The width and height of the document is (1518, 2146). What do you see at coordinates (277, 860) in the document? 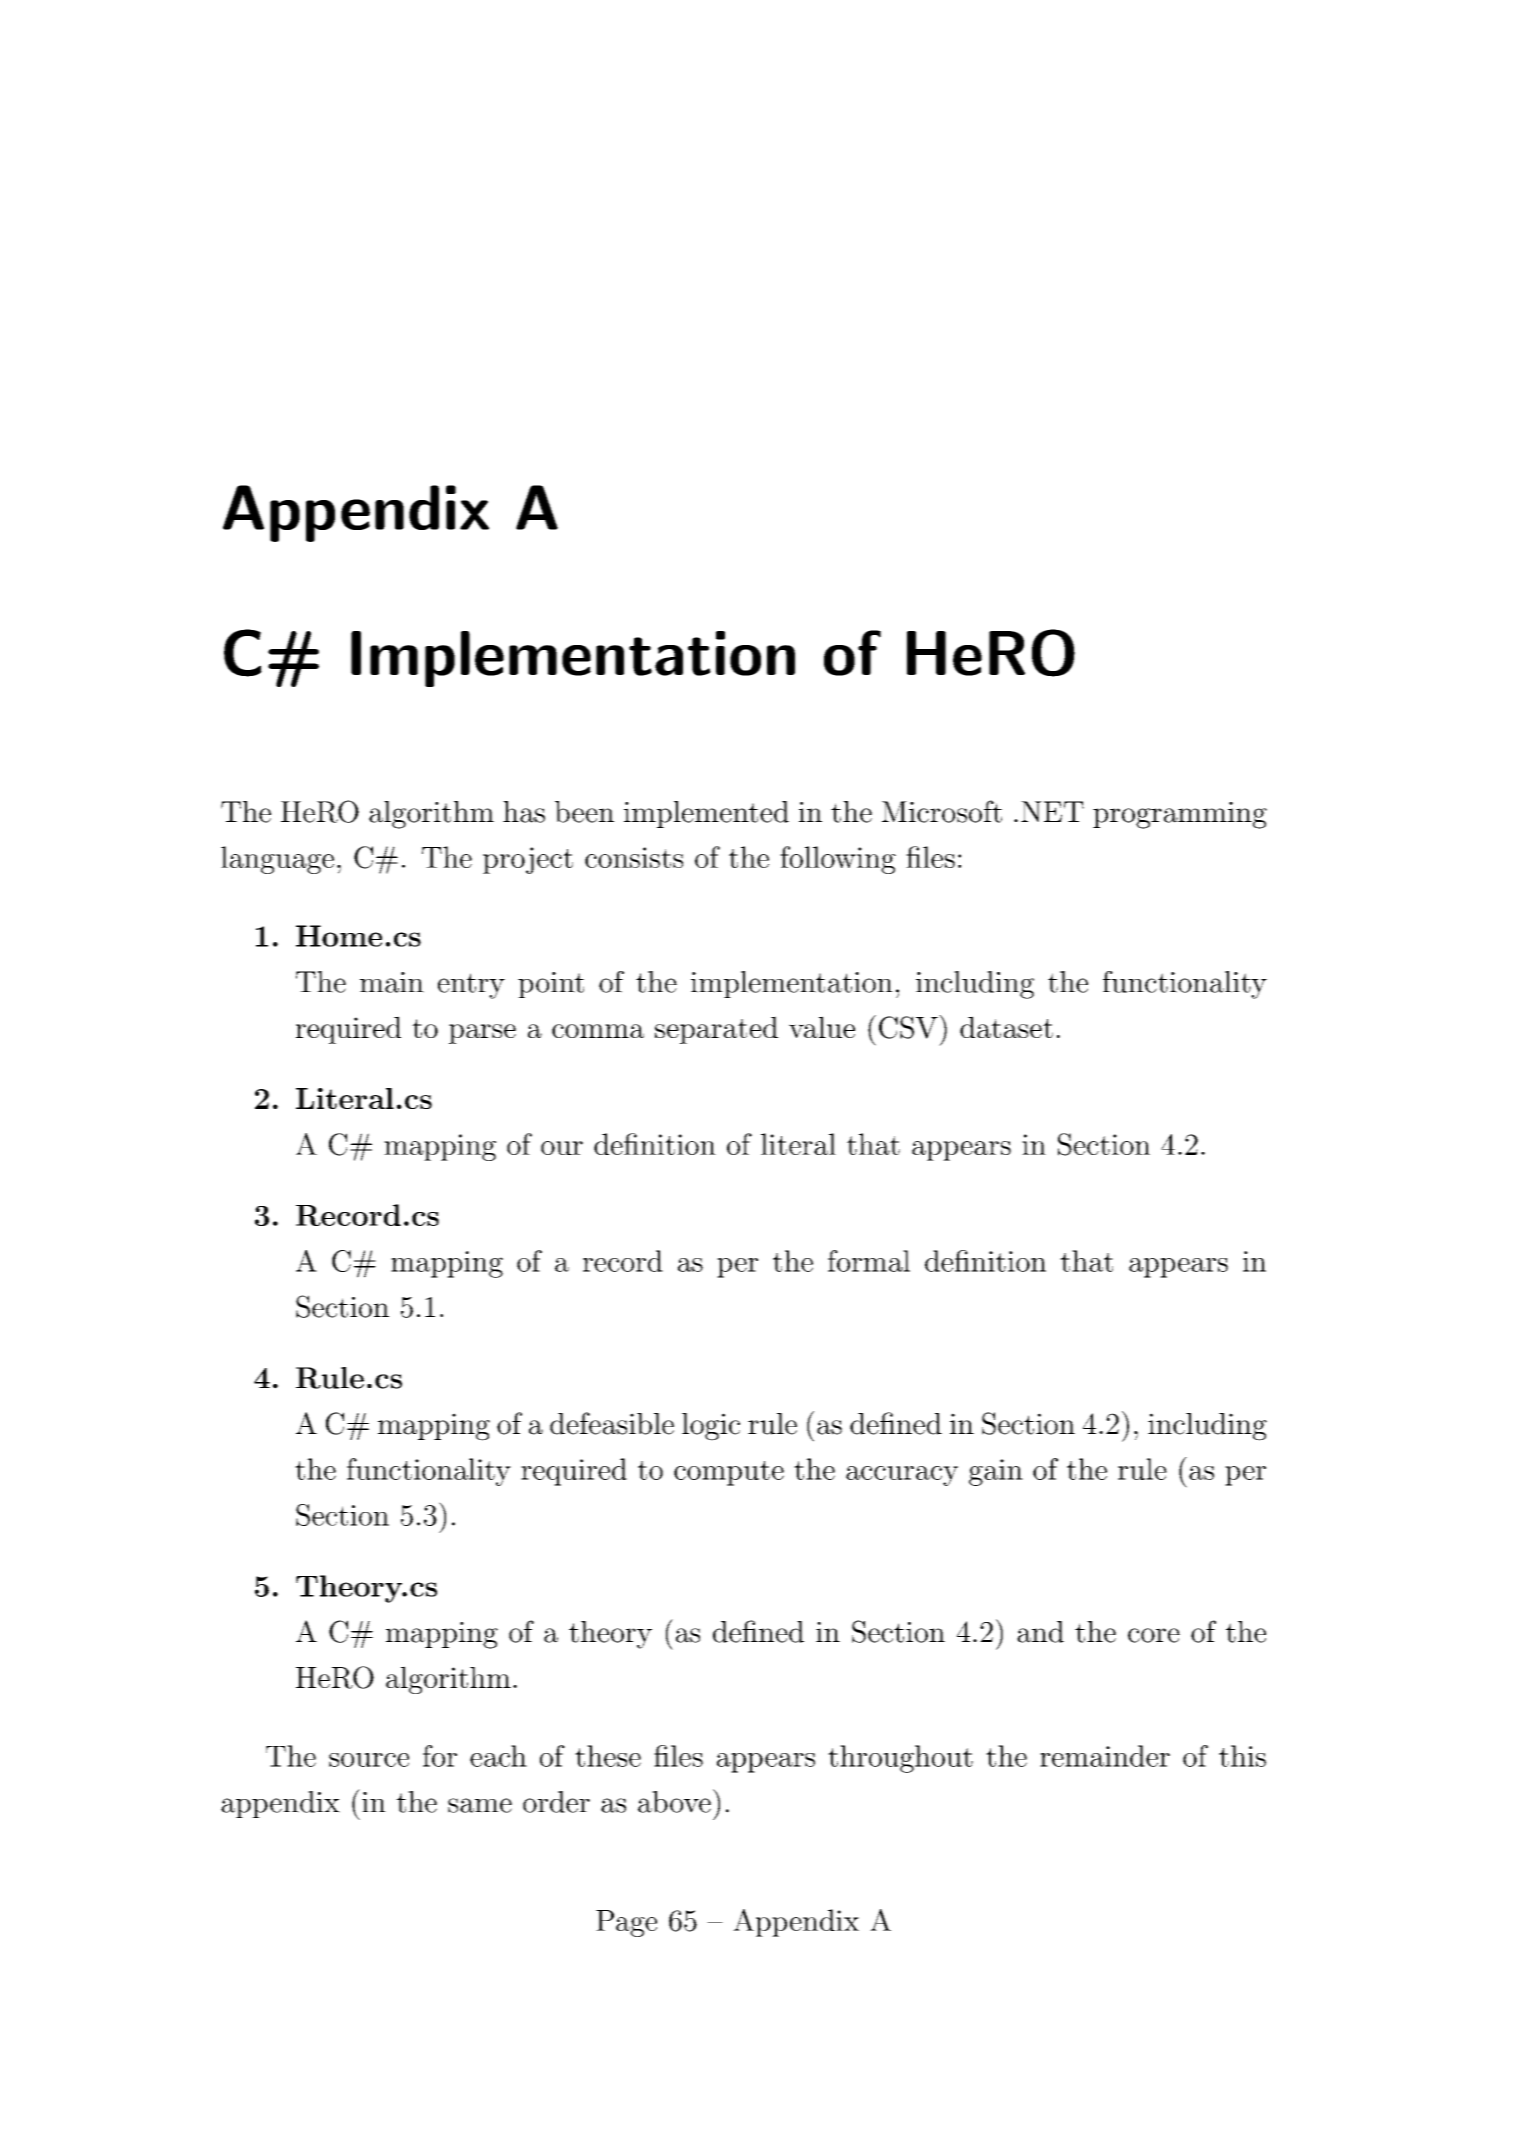
I see `language` at bounding box center [277, 860].
